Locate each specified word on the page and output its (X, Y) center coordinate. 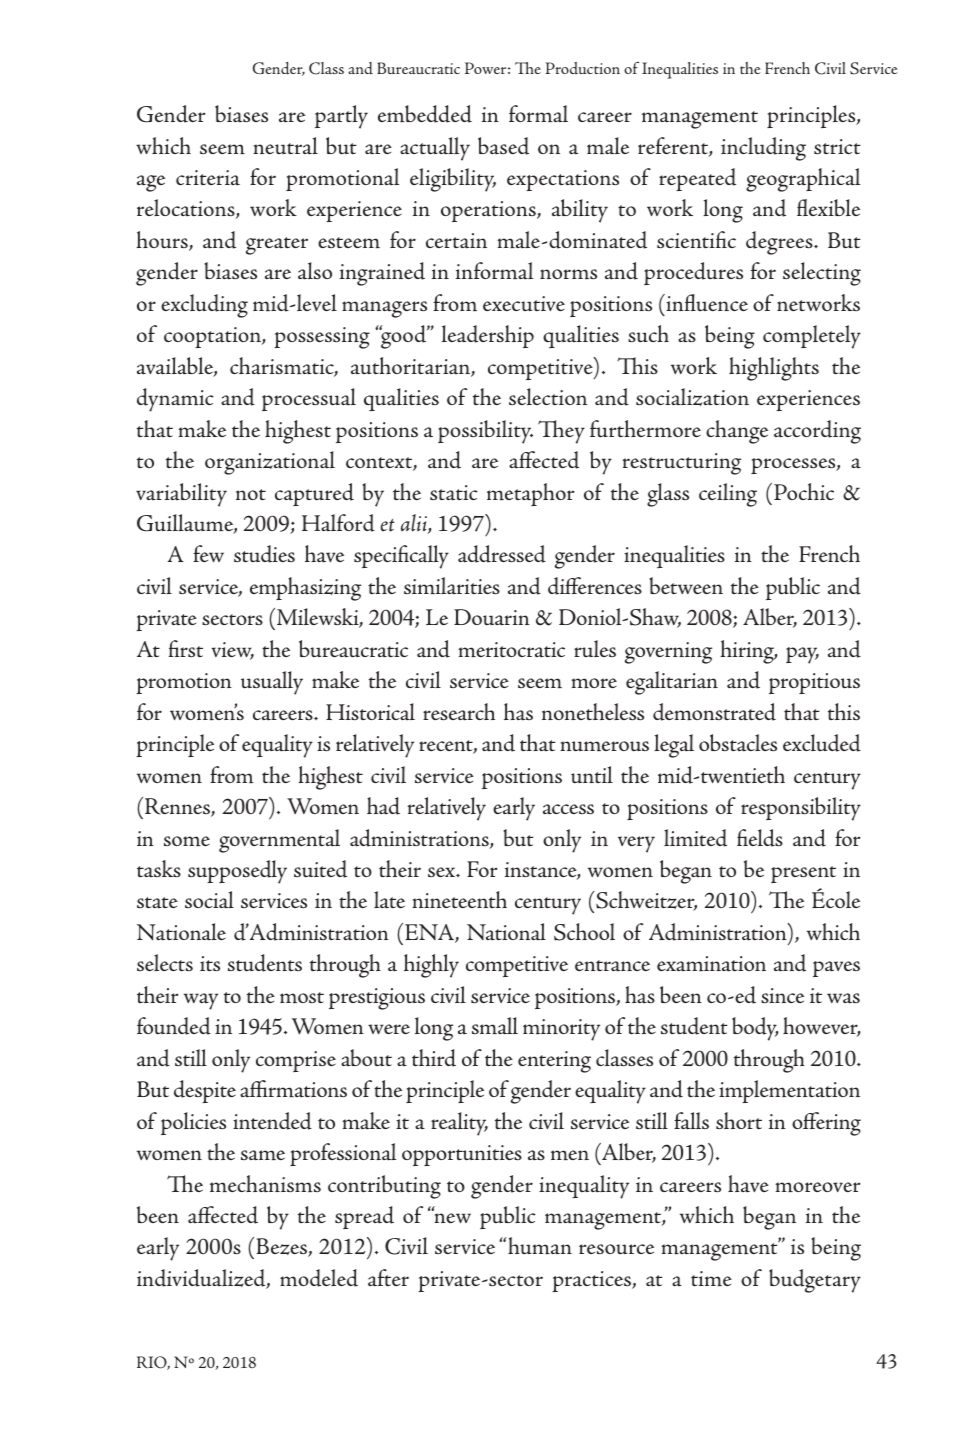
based (503, 146)
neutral (285, 146)
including (763, 149)
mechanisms (265, 1184)
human (540, 1246)
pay (802, 655)
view (233, 651)
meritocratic (512, 650)
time (711, 1279)
